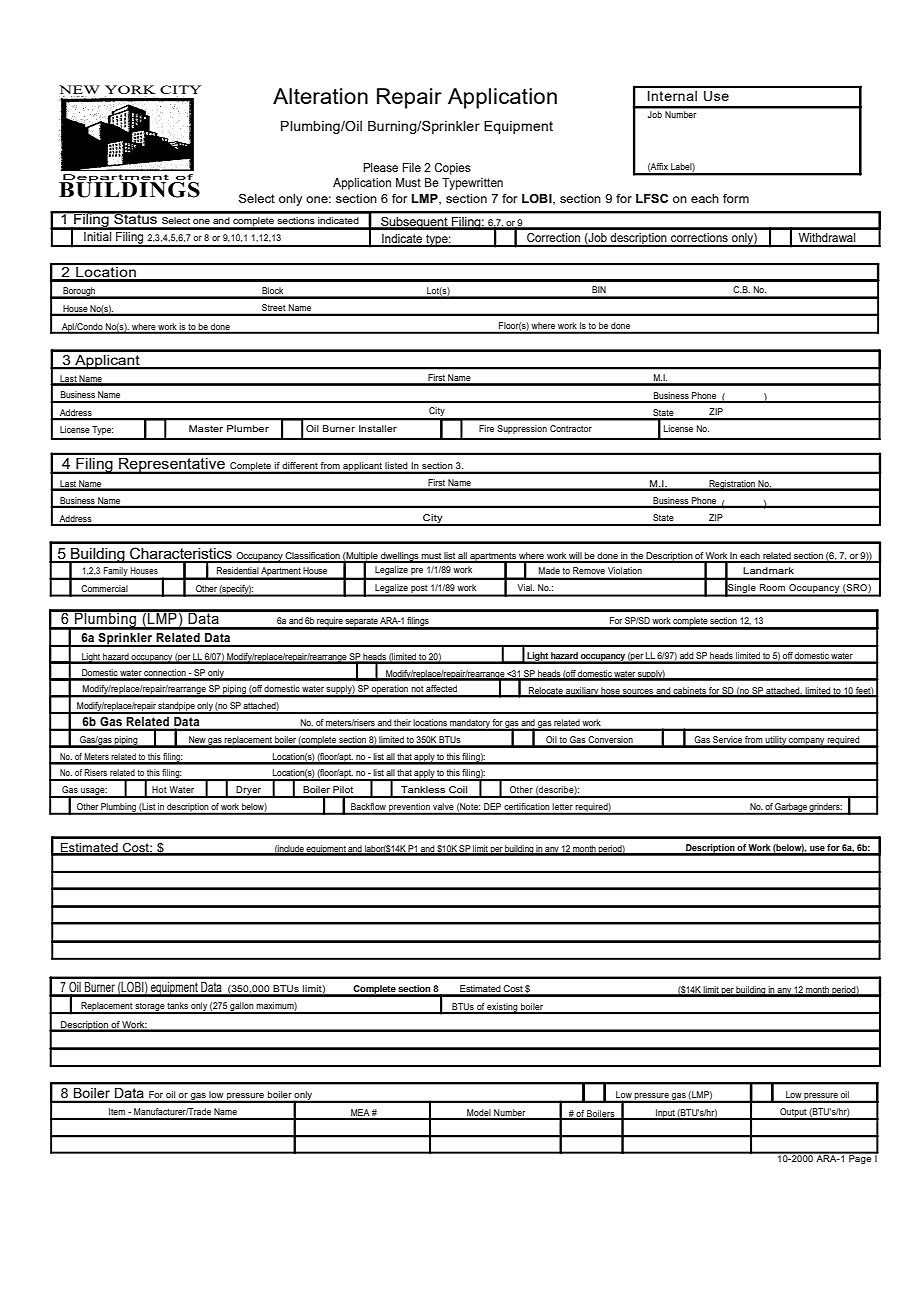 The width and height of the screenshot is (924, 1308). What do you see at coordinates (486, 428) in the screenshot?
I see `Fire` at bounding box center [486, 428].
